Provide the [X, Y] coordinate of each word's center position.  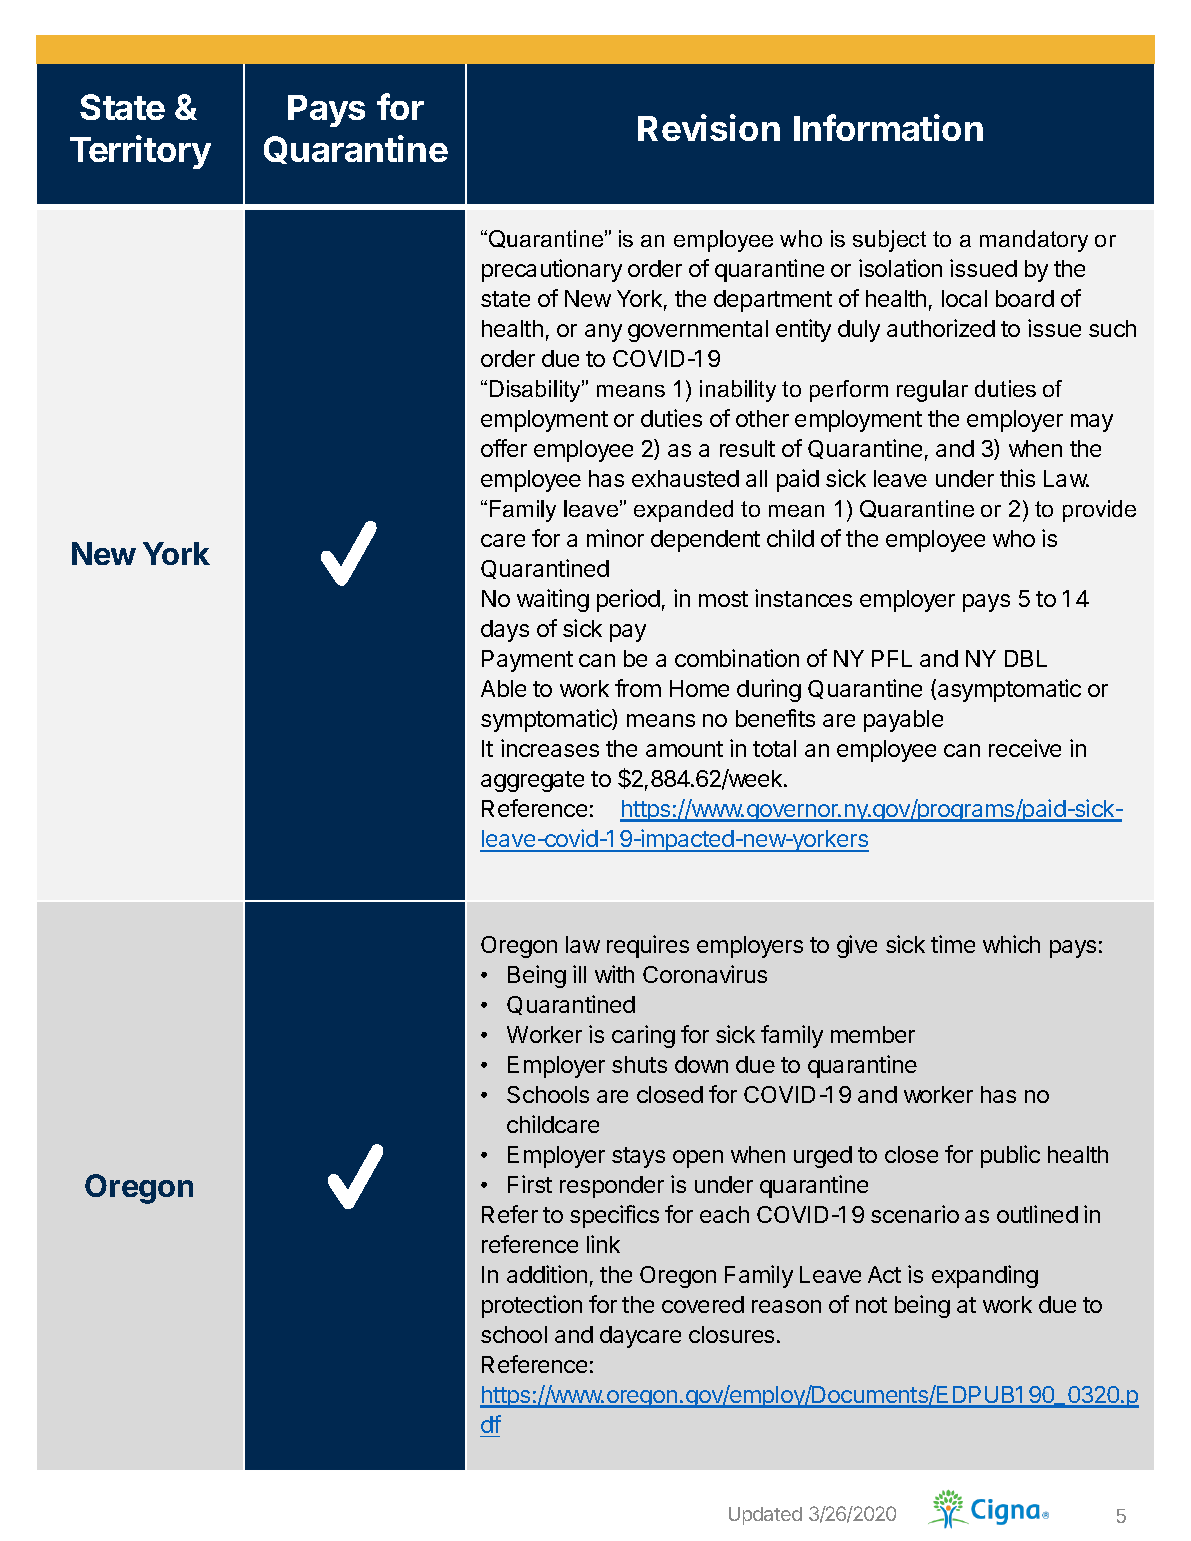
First [530, 1184]
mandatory [1034, 241]
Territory [140, 152]
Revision [709, 127]
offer [504, 448]
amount [684, 749]
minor [615, 538]
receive [1025, 748]
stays [638, 1157]
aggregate [532, 781]
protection [532, 1306]
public [1010, 1156]
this [1017, 478]
